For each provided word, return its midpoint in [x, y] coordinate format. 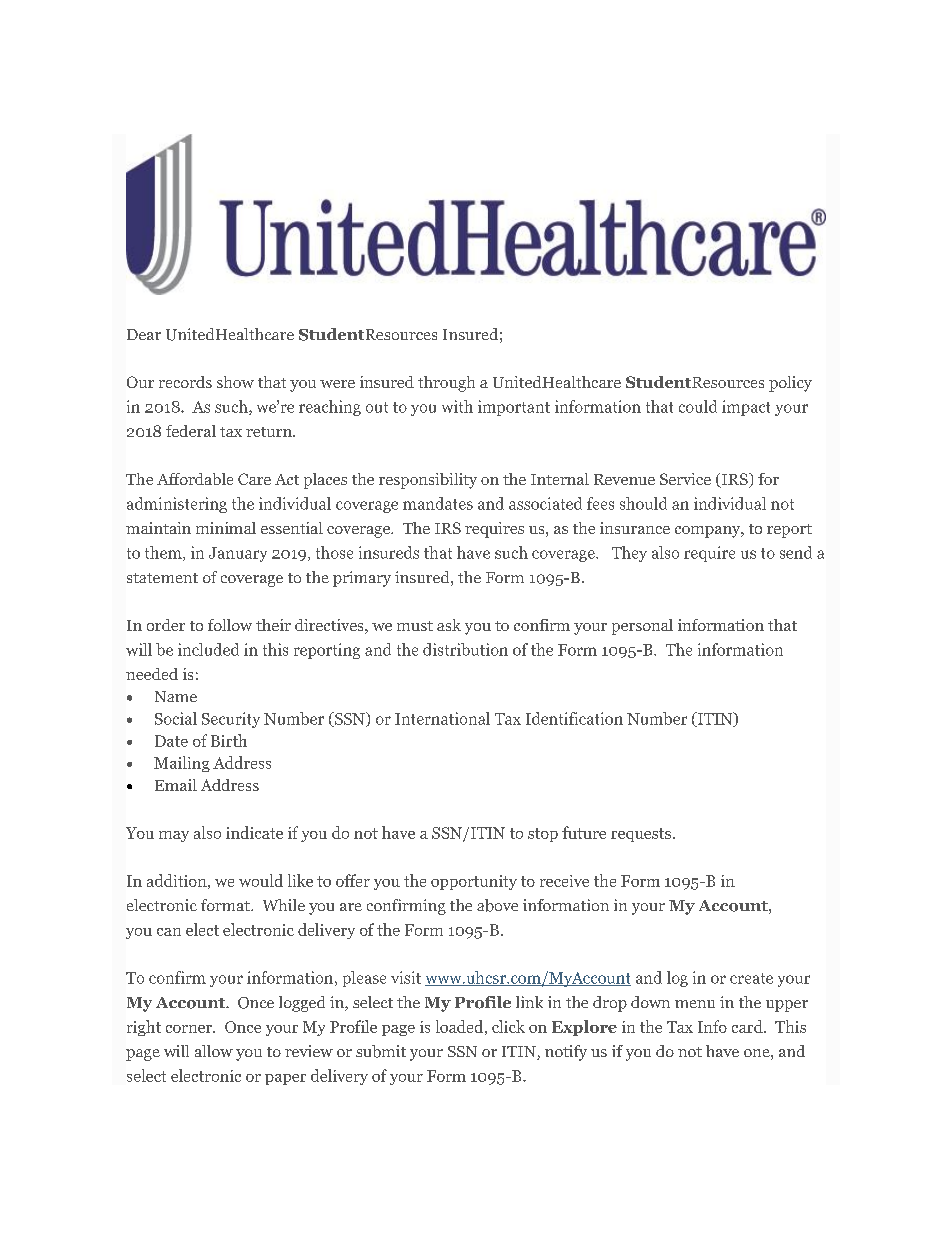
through [446, 384]
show [235, 382]
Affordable [195, 479]
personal [642, 627]
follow [230, 625]
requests [641, 835]
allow [214, 1051]
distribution [465, 649]
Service [685, 479]
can [169, 932]
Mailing [182, 764]
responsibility [428, 481]
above [497, 905]
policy [790, 384]
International [442, 718]
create [751, 978]
